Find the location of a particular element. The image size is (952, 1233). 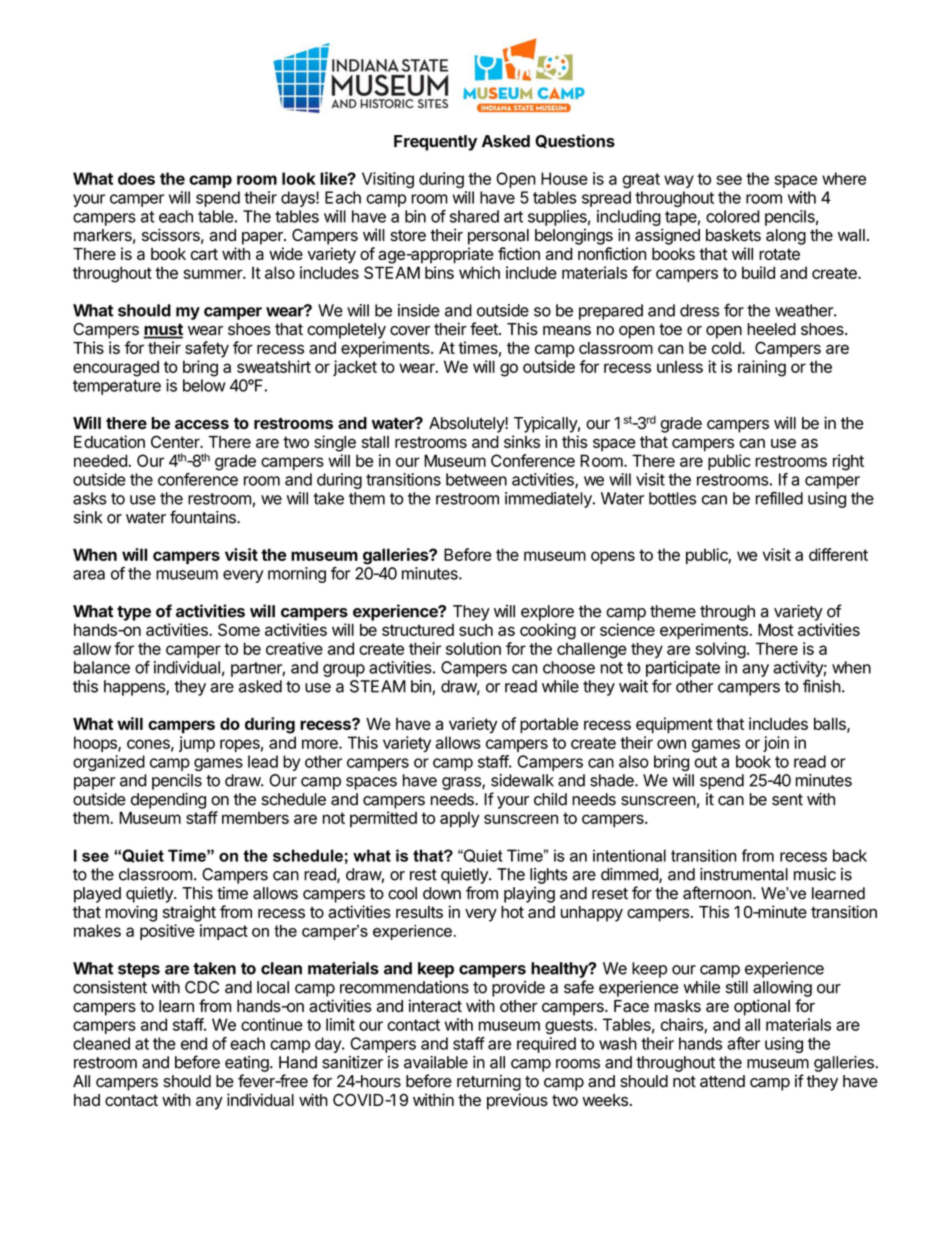

colored is located at coordinates (733, 216).
